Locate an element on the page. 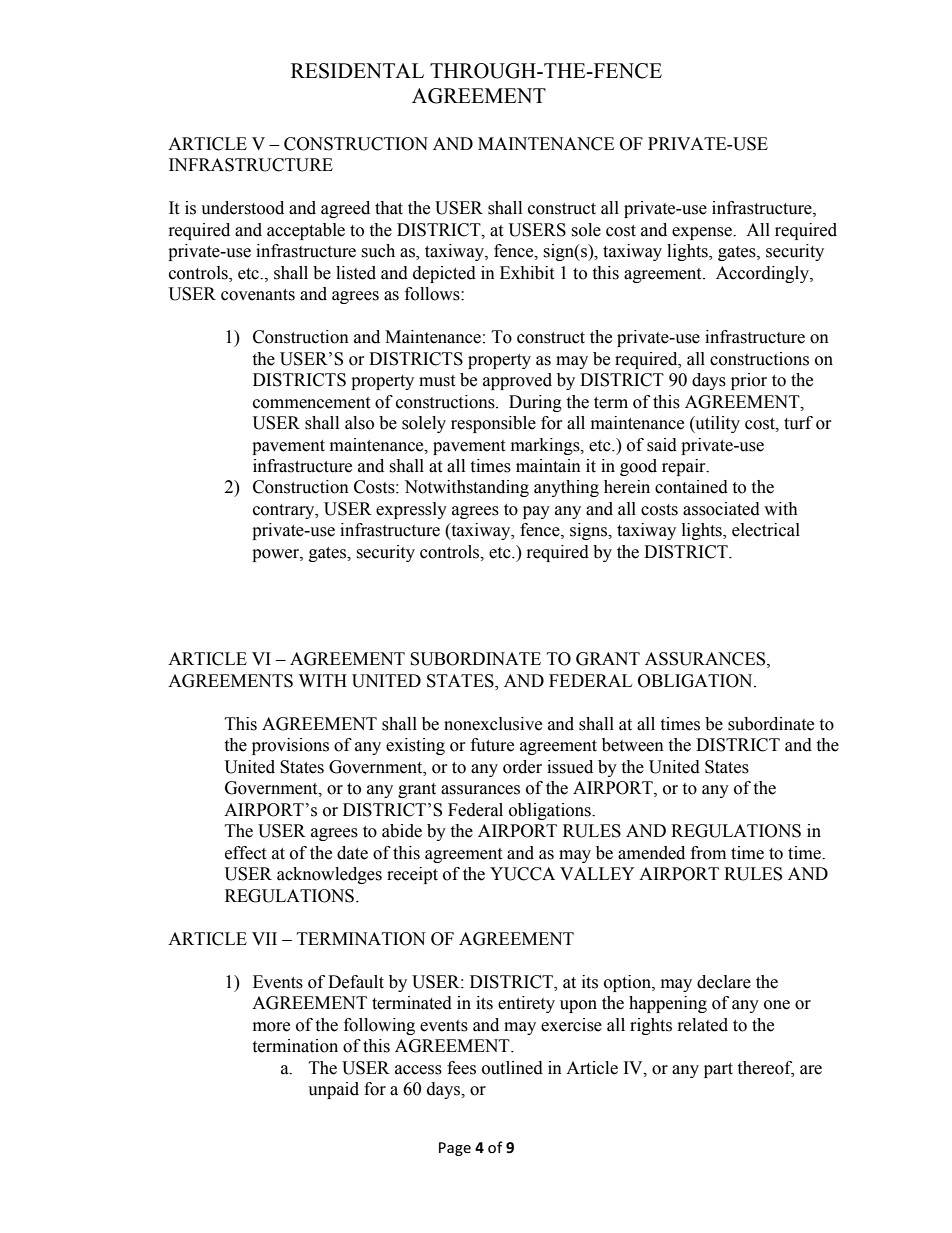 This page has height=1233, width=952. expense is located at coordinates (703, 233).
